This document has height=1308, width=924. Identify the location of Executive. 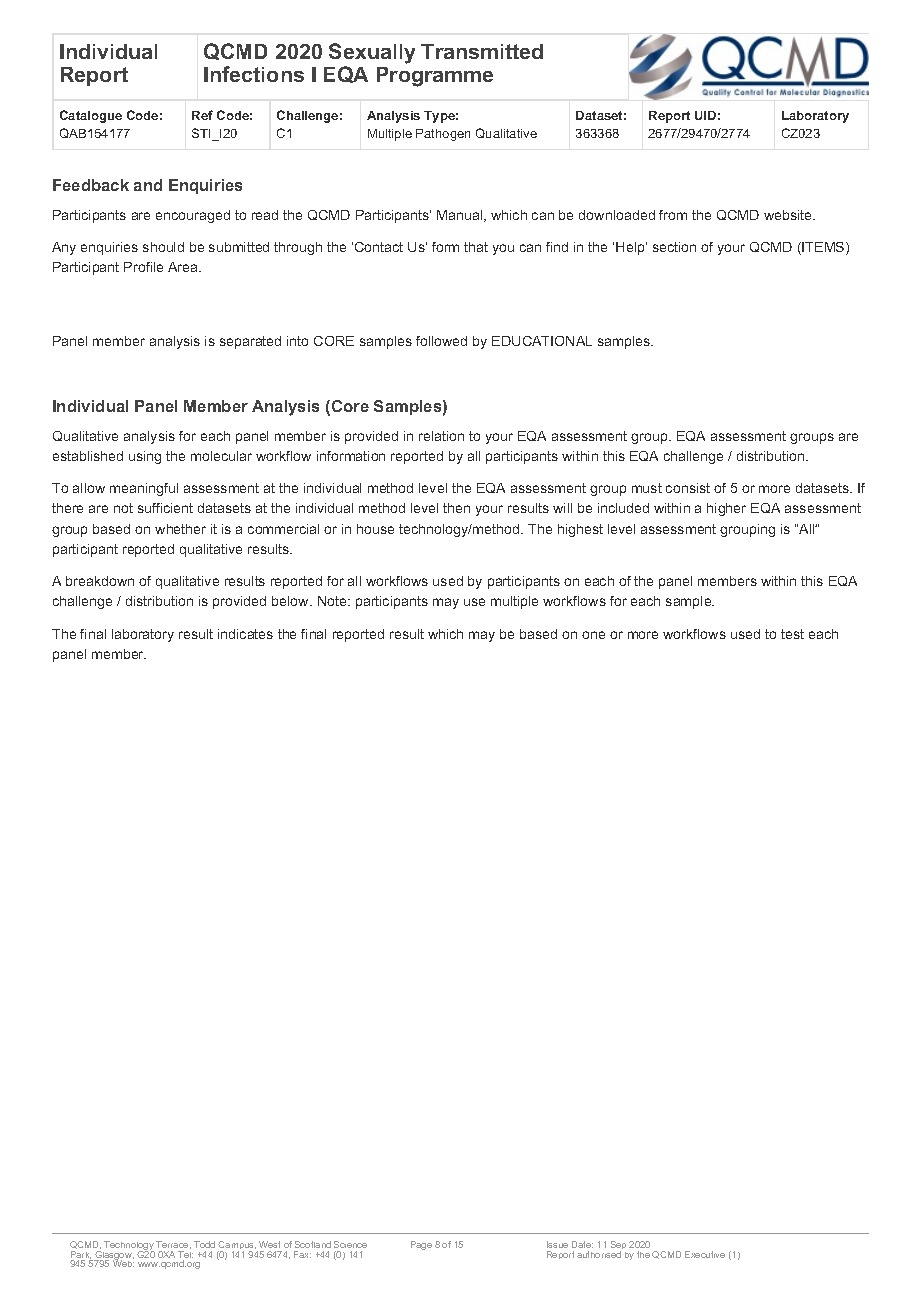
(705, 1254).
